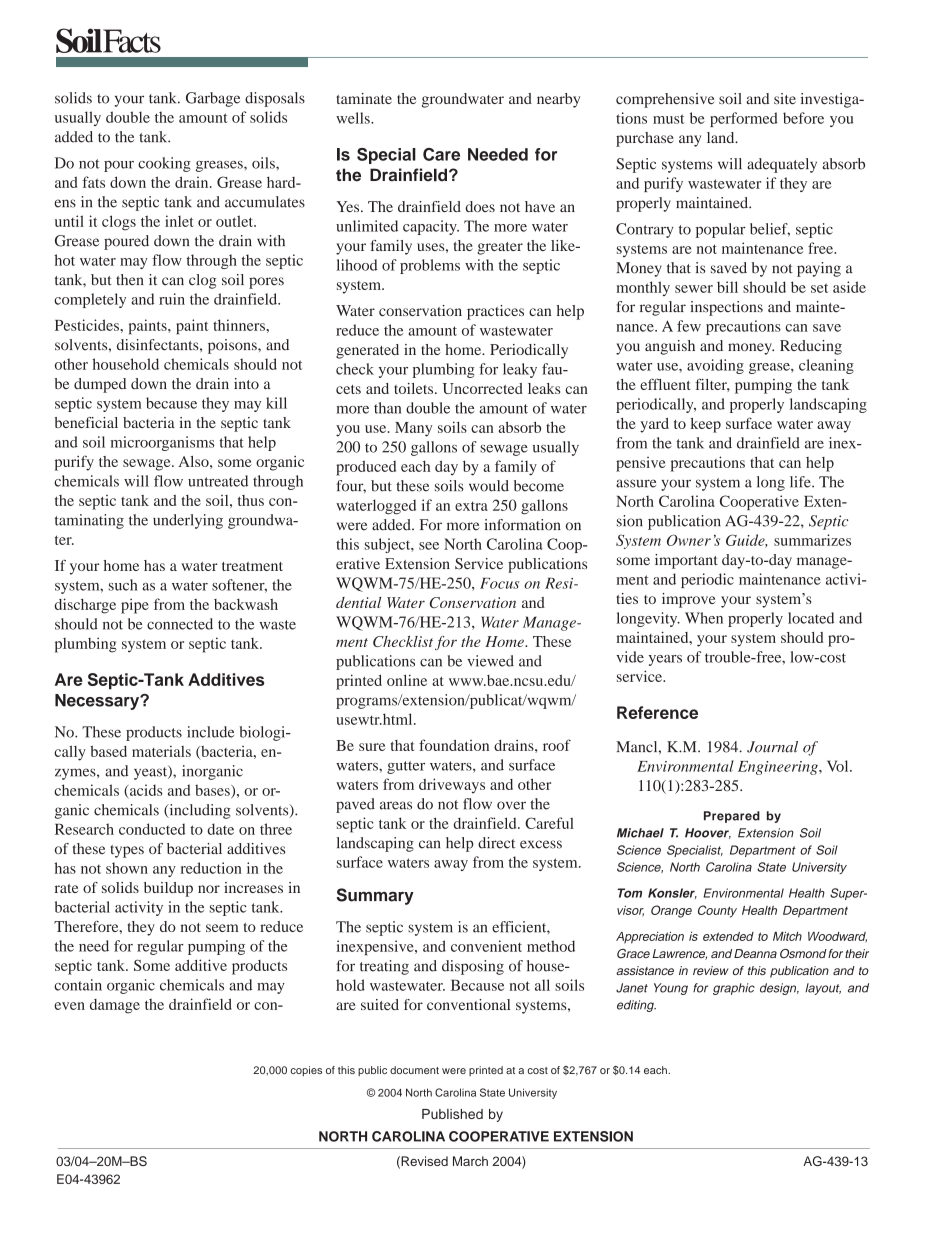  What do you see at coordinates (483, 388) in the document?
I see `Uncorrected` at bounding box center [483, 388].
